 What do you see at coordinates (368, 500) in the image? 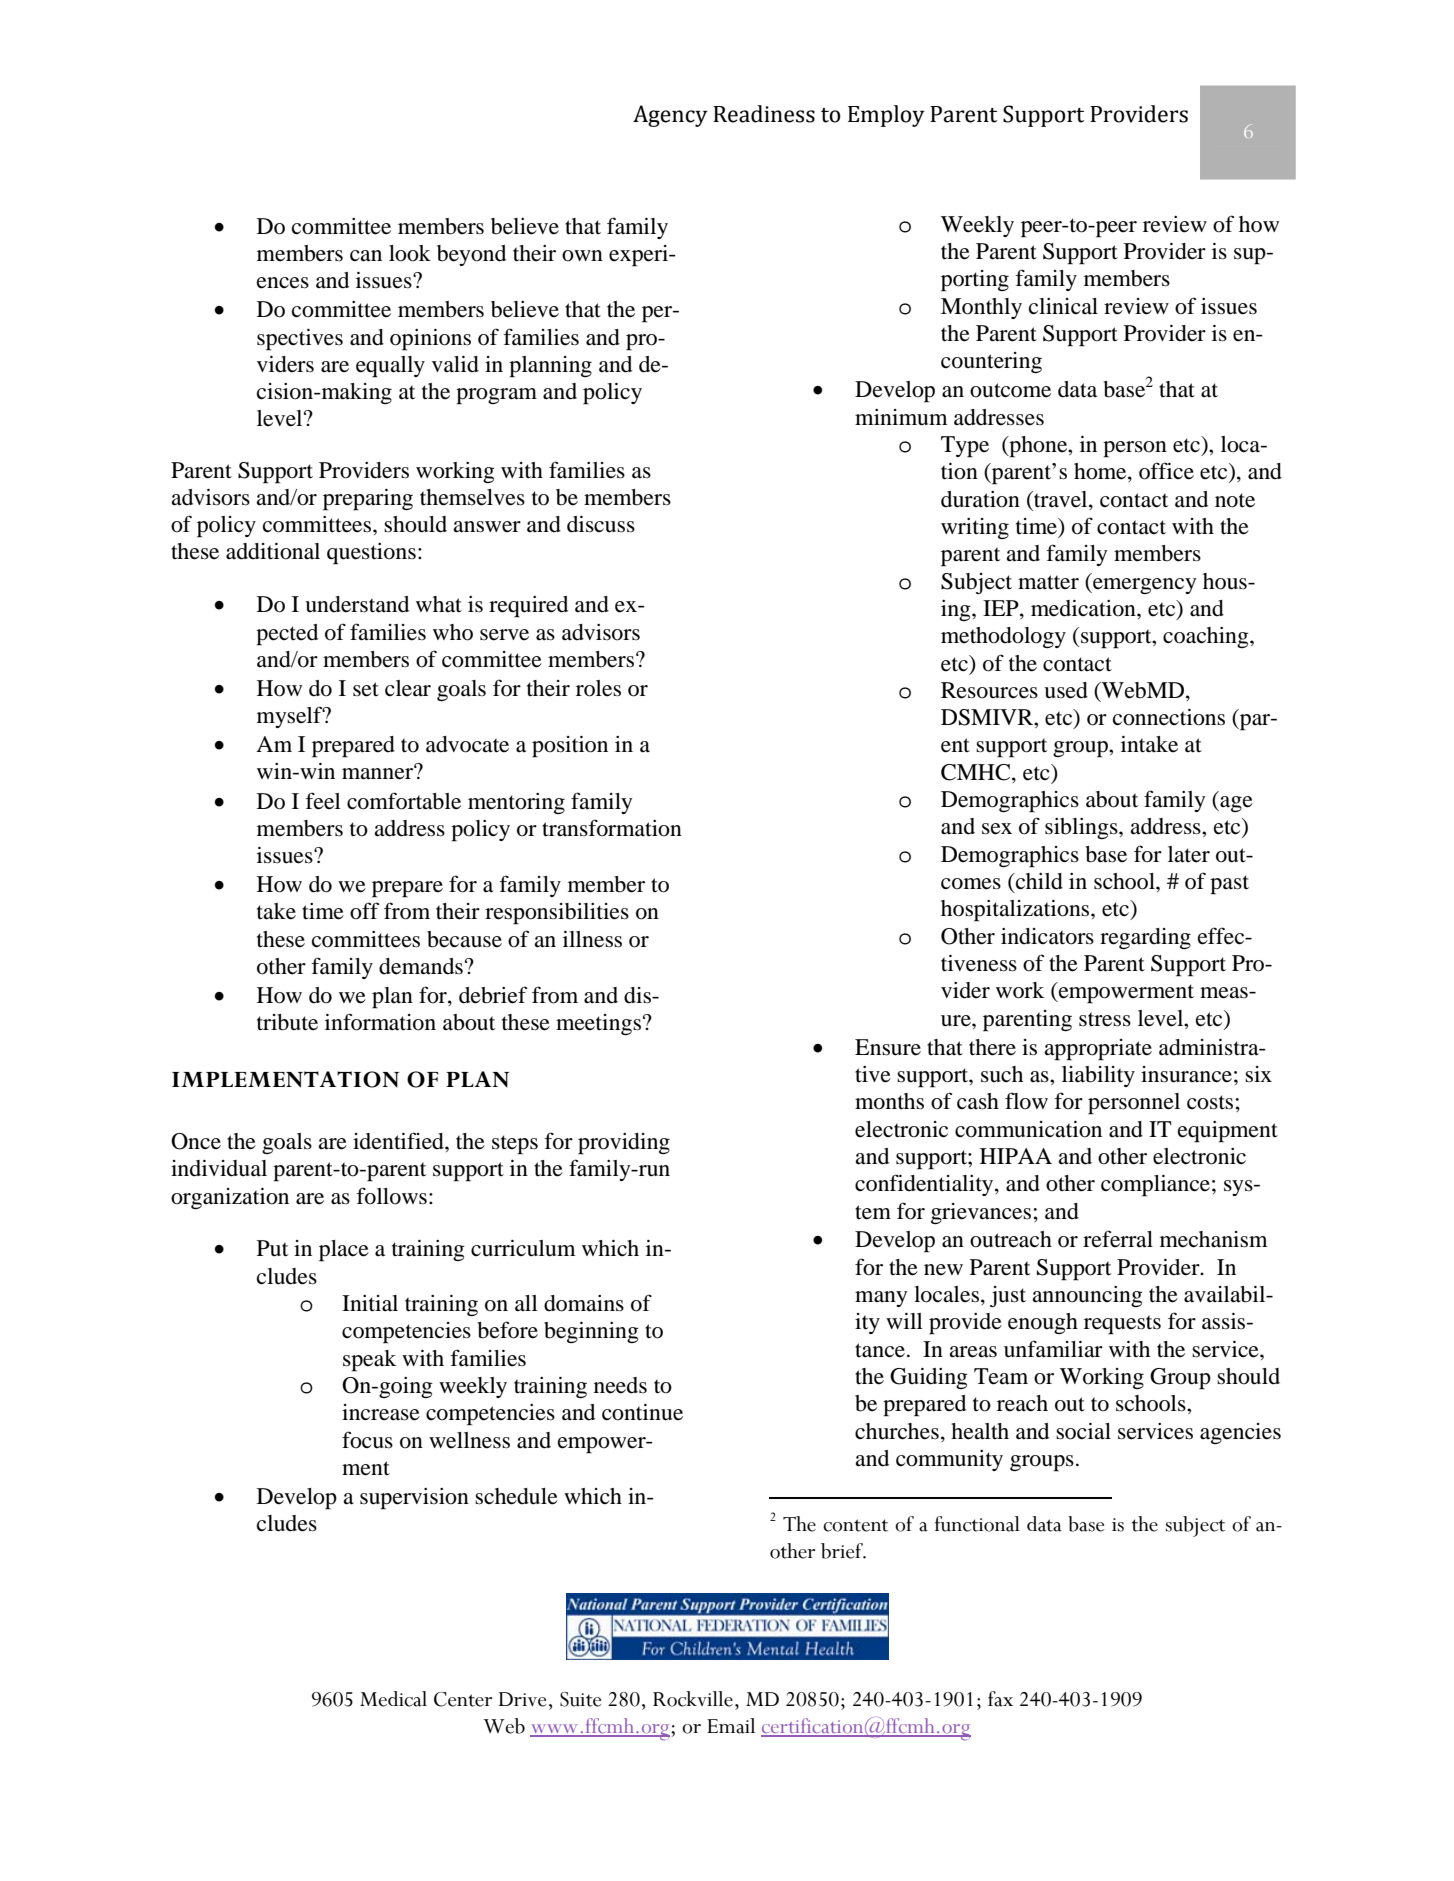
I see `preparing` at bounding box center [368, 500].
